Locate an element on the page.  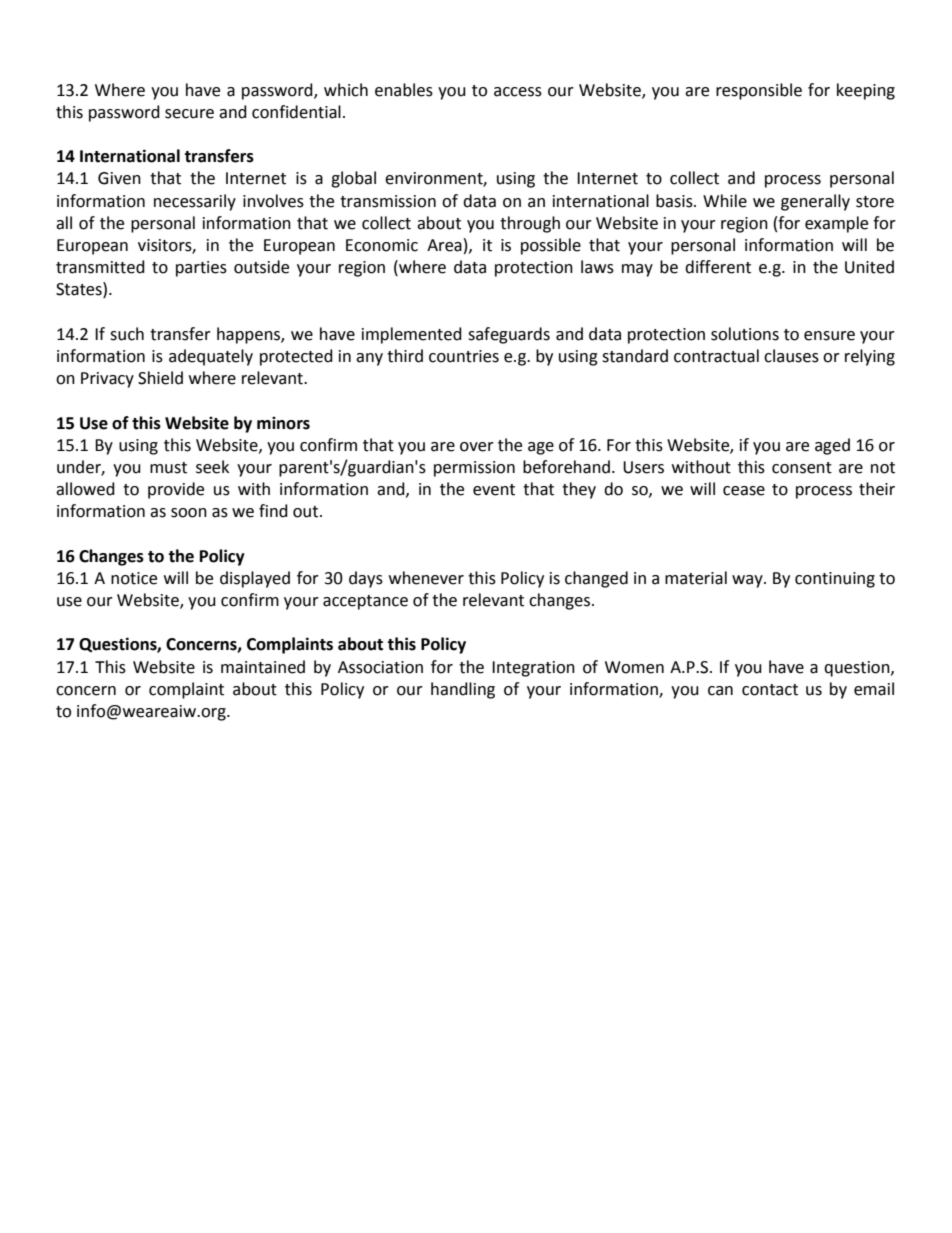
event is located at coordinates (494, 490).
